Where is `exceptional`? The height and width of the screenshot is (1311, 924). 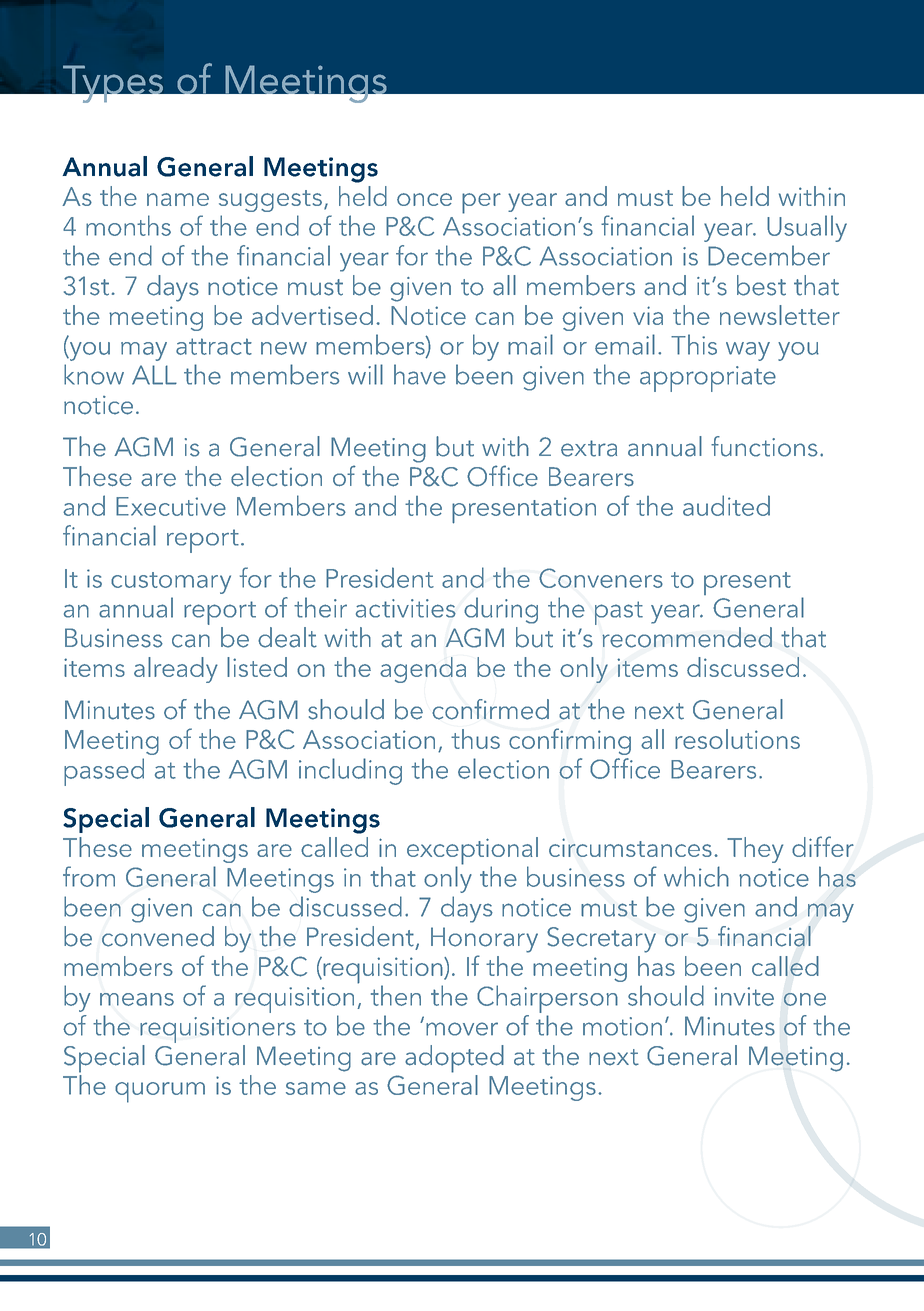
exceptional is located at coordinates (472, 852).
